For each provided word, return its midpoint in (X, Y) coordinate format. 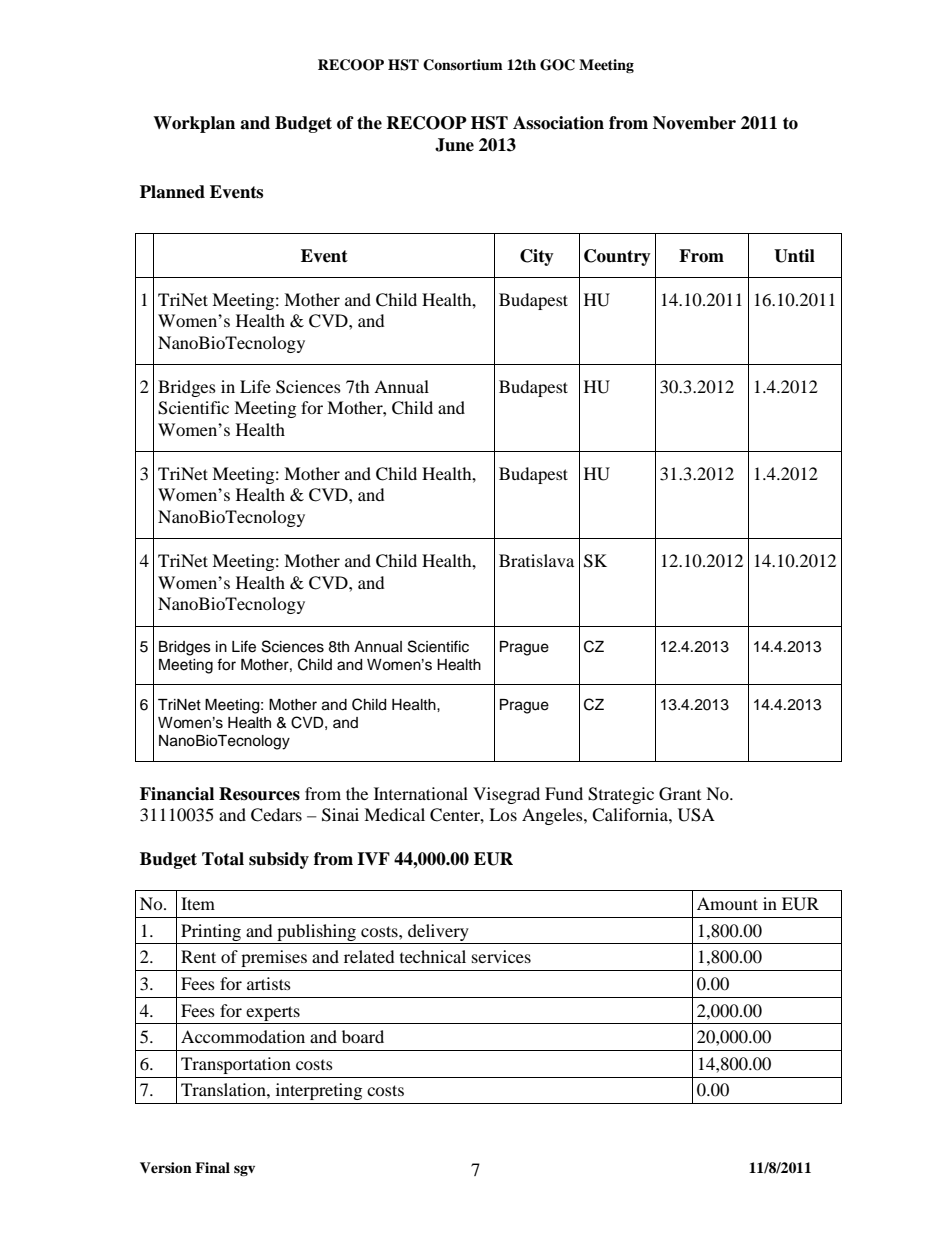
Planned (172, 192)
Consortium (463, 65)
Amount (727, 903)
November (694, 123)
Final (212, 1167)
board (363, 1036)
